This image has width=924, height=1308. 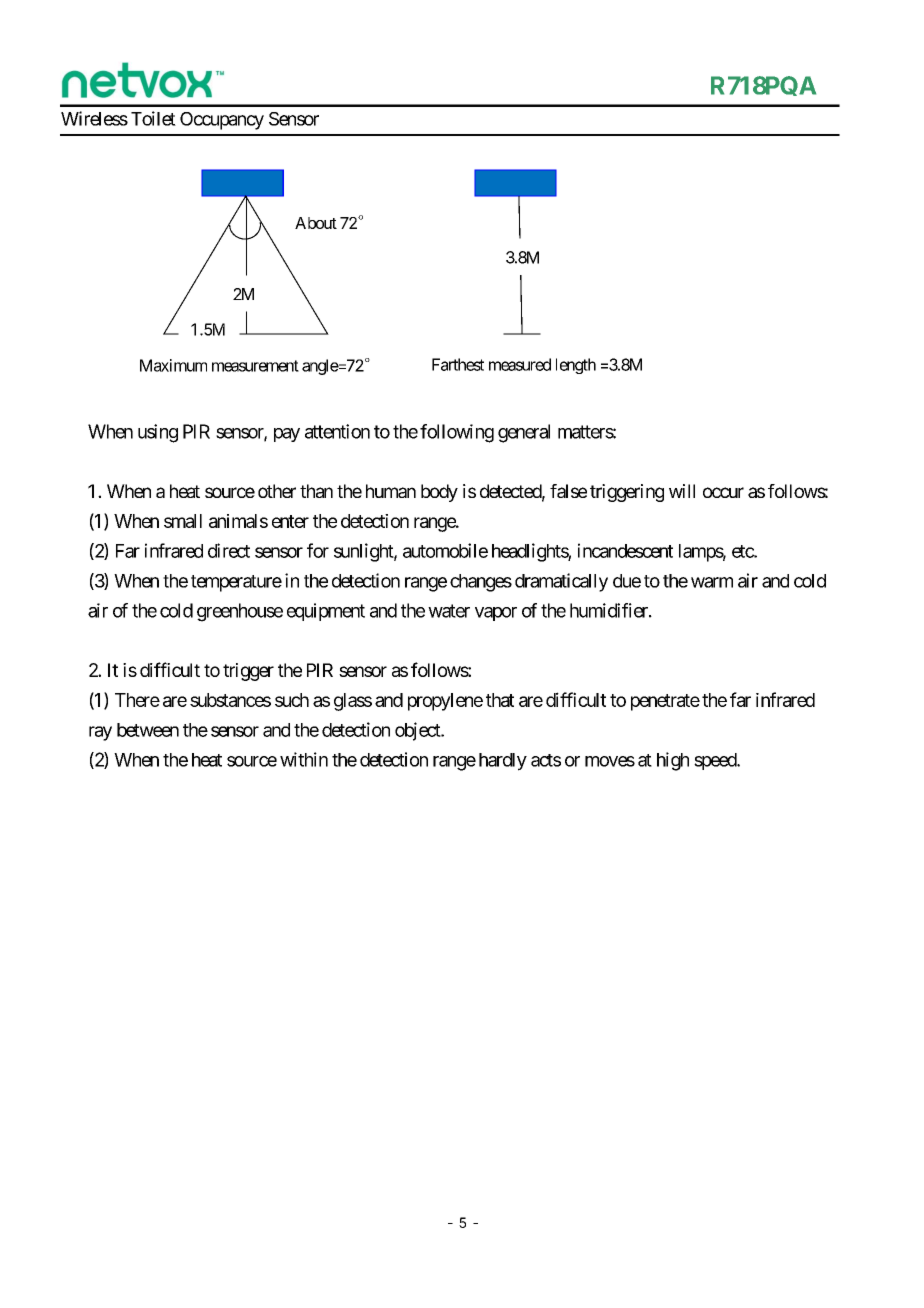 What do you see at coordinates (625, 550) in the image?
I see `incandescent` at bounding box center [625, 550].
